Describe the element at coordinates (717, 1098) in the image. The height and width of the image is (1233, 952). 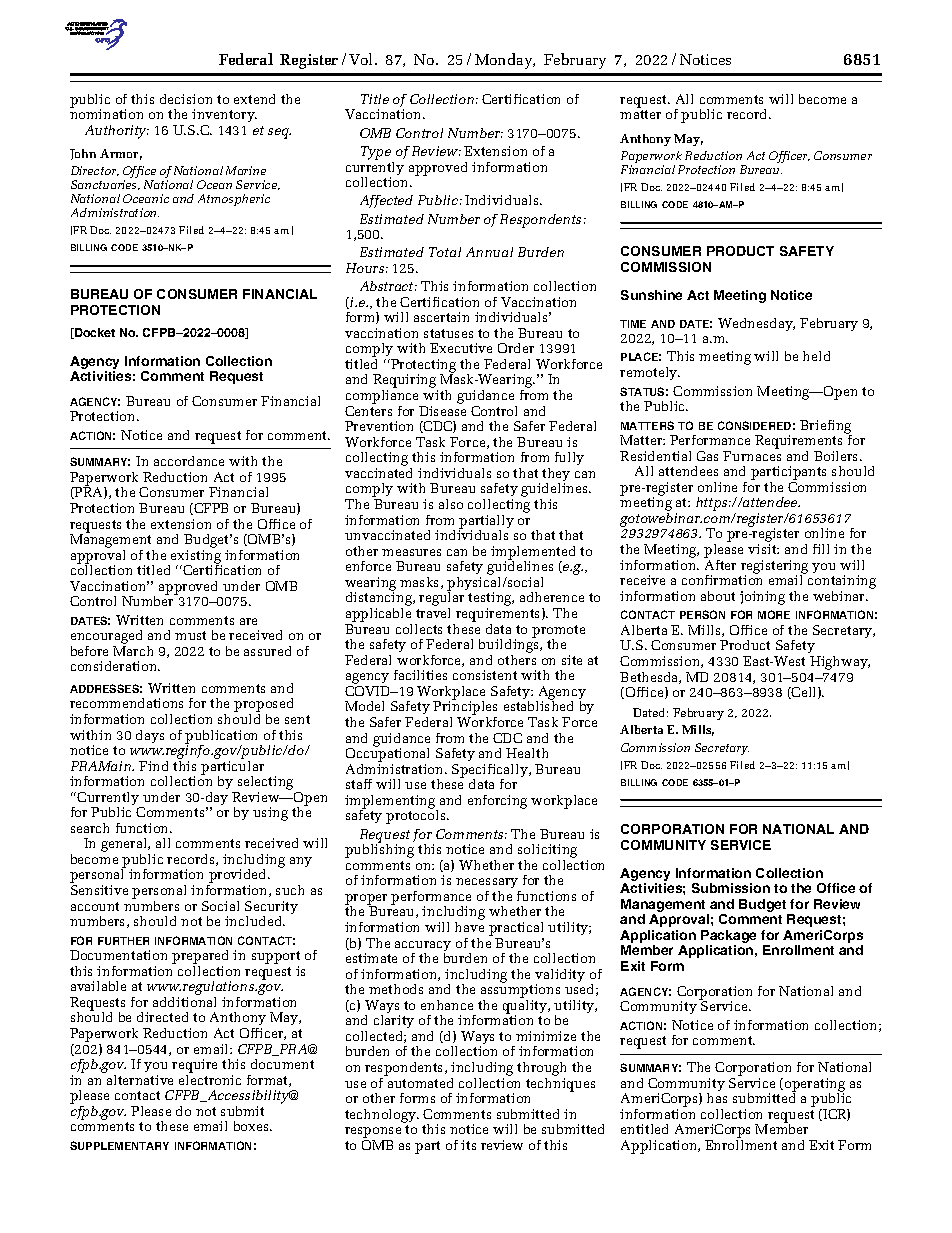
I see `has` at that location.
